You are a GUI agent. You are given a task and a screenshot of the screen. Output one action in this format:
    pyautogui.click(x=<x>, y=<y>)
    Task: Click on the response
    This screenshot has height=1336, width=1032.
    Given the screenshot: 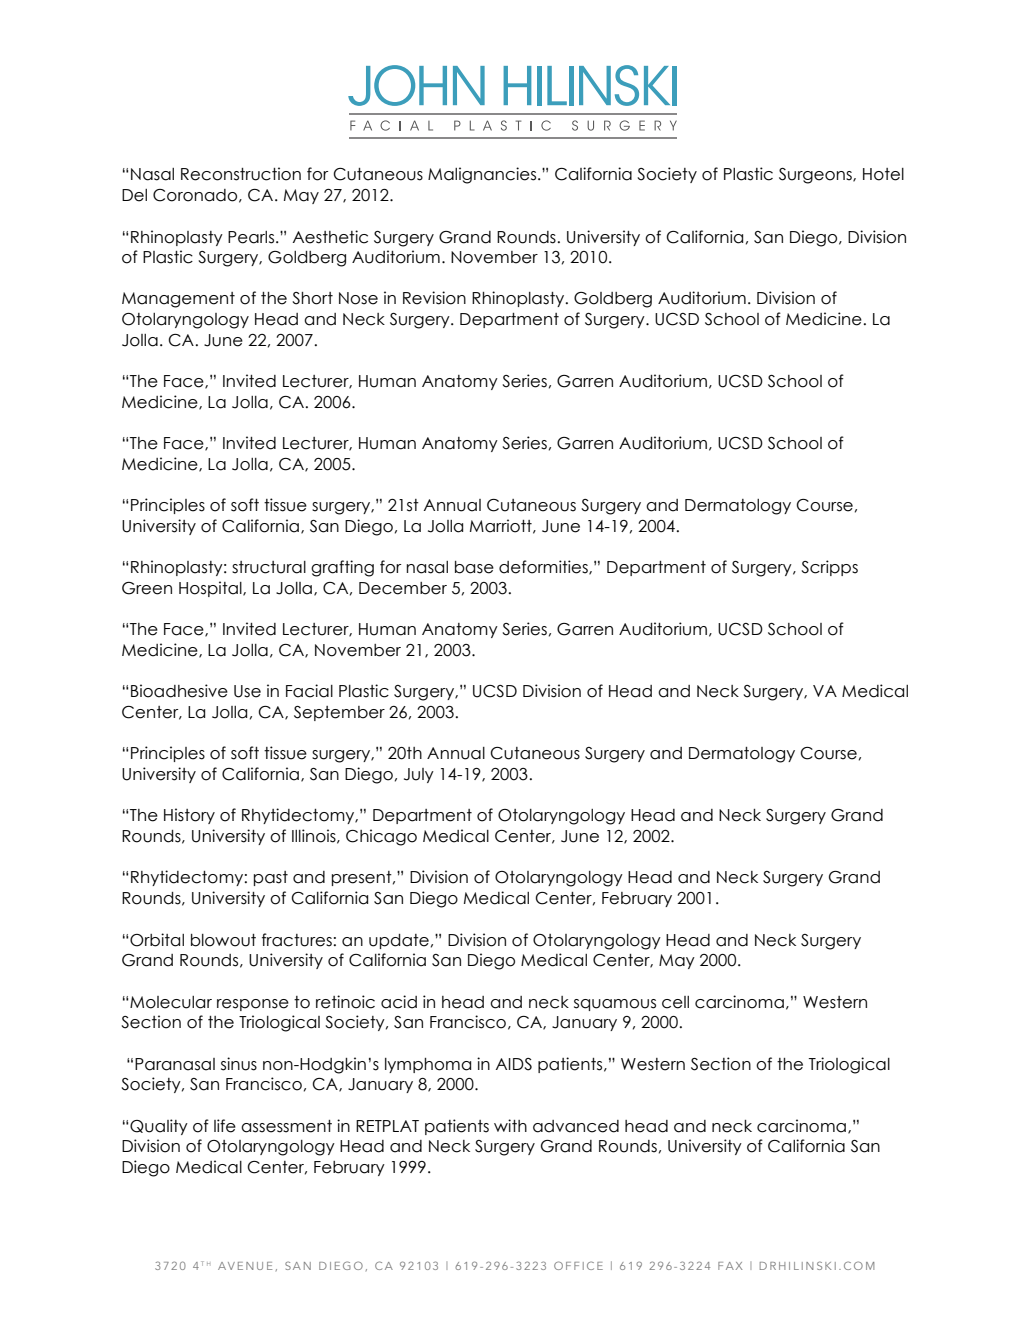 What is the action you would take?
    pyautogui.click(x=253, y=1005)
